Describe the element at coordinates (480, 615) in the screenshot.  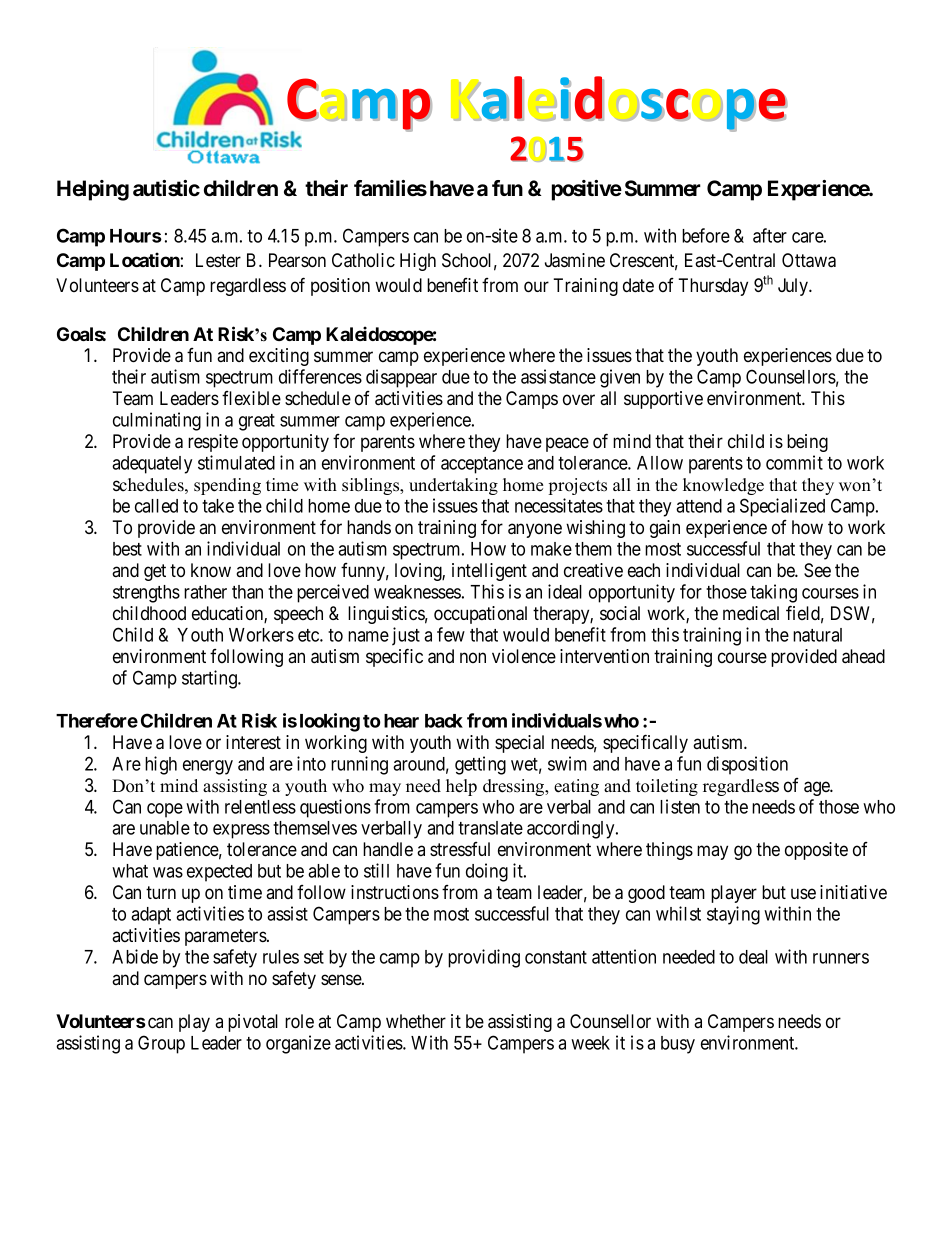
I see `occupational` at that location.
